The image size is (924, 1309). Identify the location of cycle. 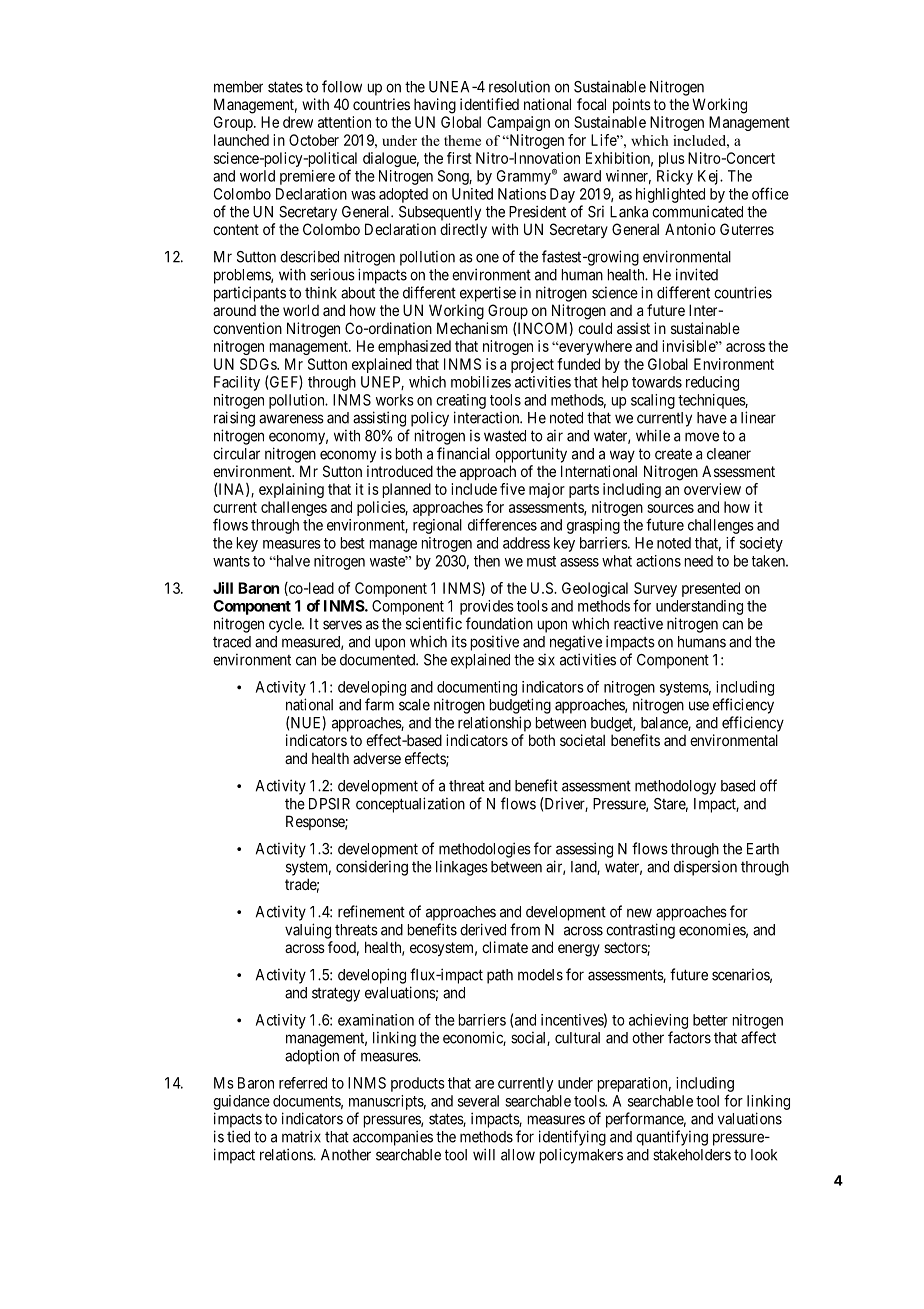
(286, 625).
